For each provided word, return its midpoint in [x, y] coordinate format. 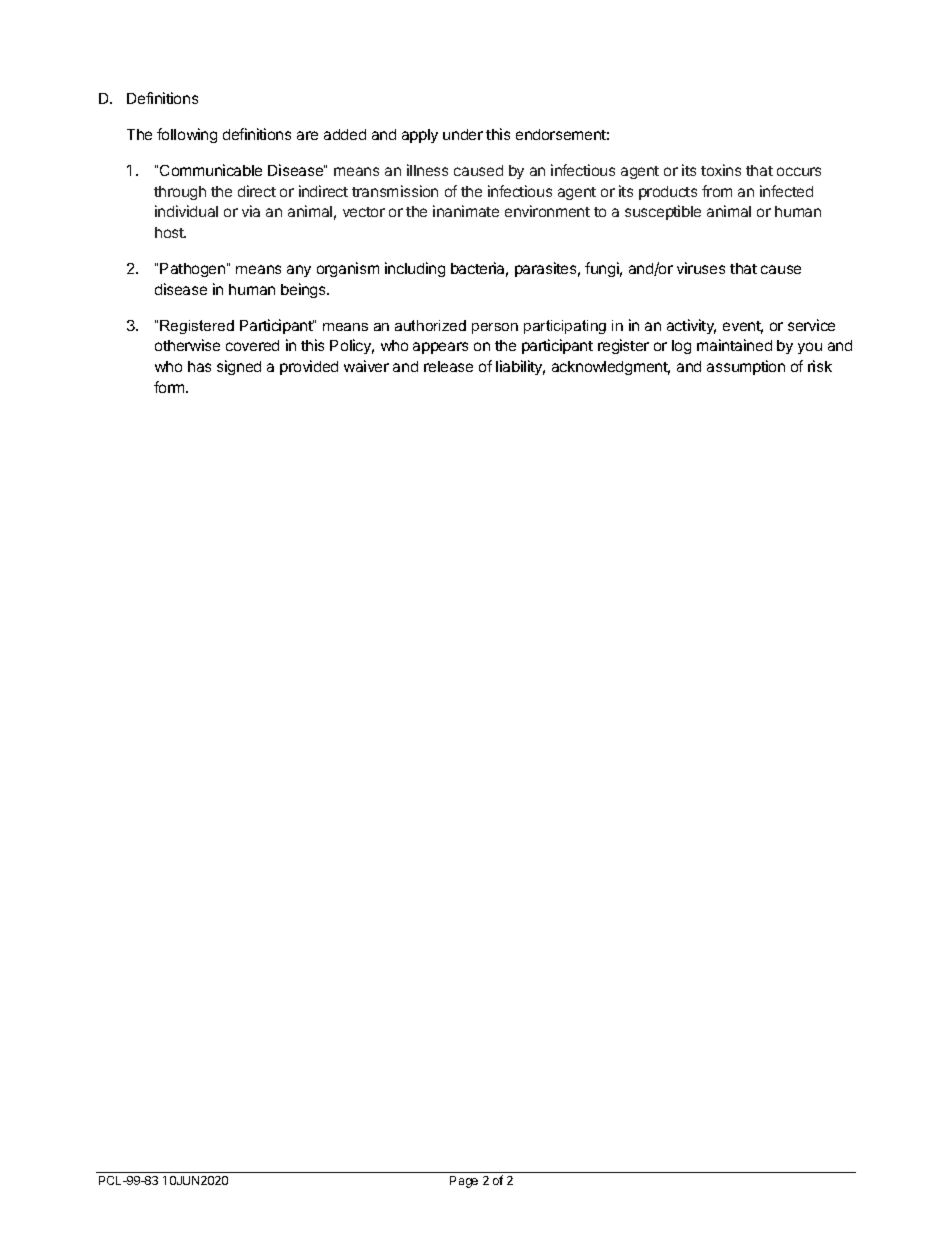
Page [464, 1182]
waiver [366, 366]
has [199, 366]
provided [309, 367]
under [463, 134]
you [810, 348]
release [448, 366]
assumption [746, 367]
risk [820, 366]
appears [440, 348]
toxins [721, 170]
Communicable [211, 170]
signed [239, 367]
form [170, 387]
